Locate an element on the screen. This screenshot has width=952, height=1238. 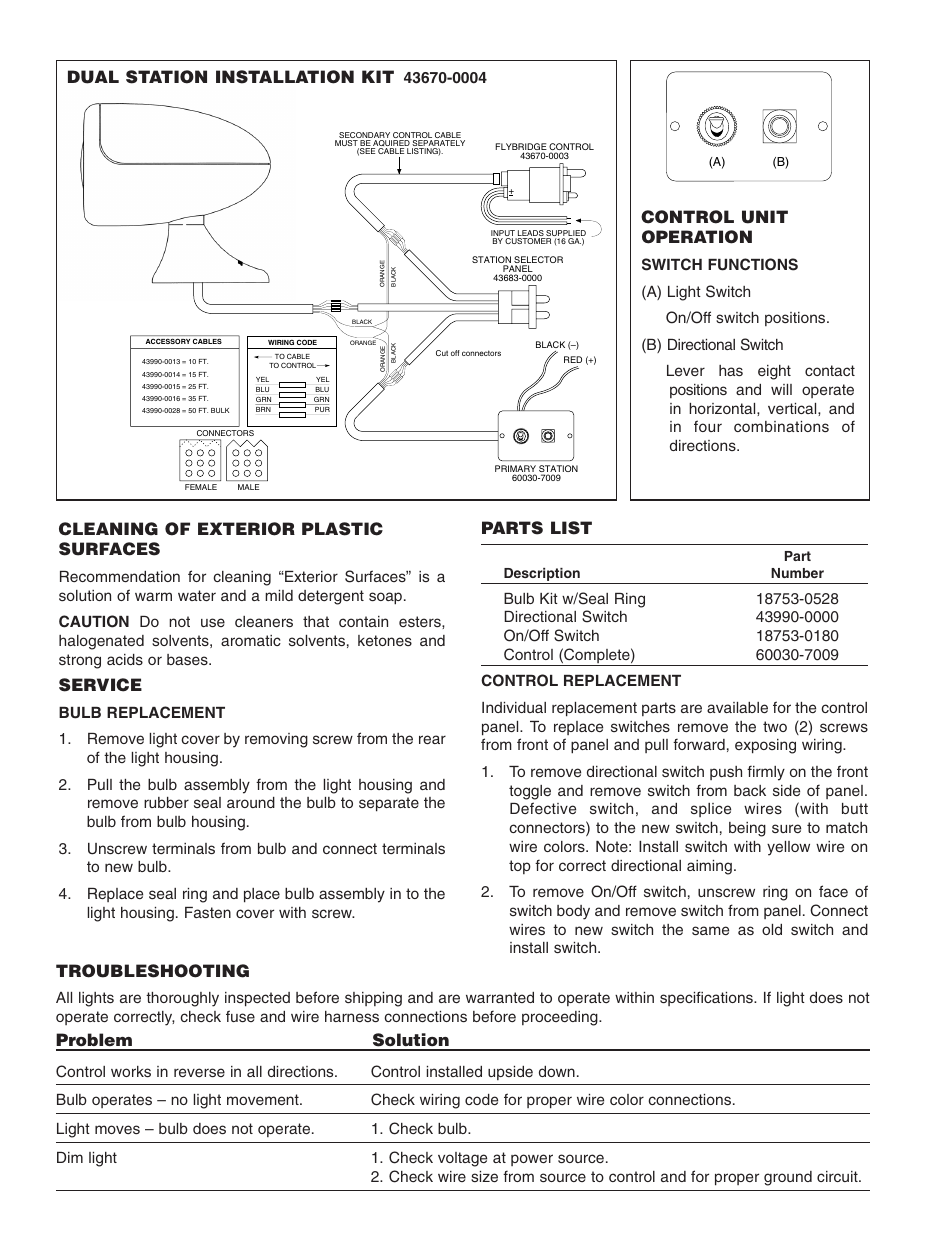
SECONDARY is located at coordinates (365, 136).
